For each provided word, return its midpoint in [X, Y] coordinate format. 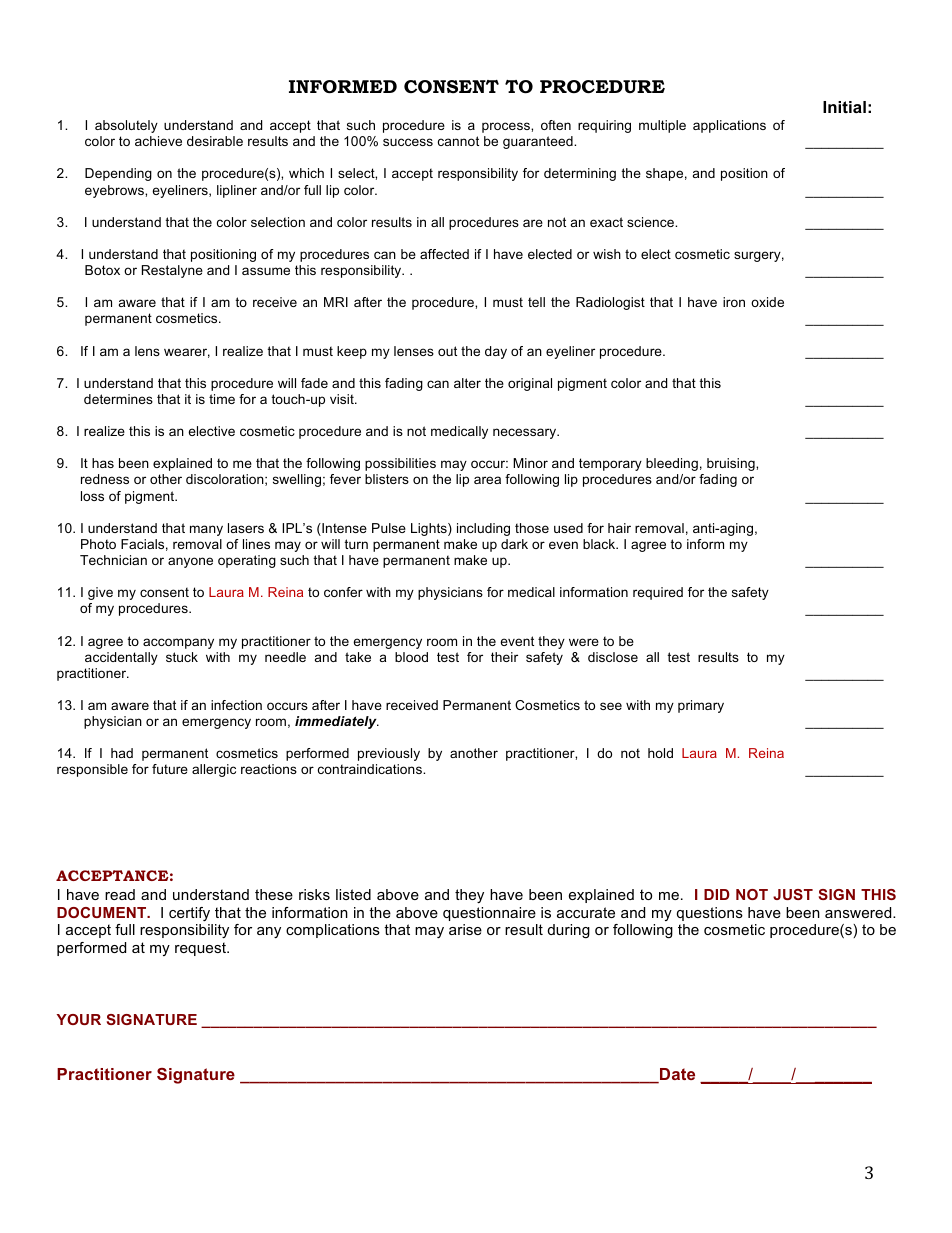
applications [729, 126]
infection [236, 705]
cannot [458, 141]
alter [467, 383]
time [222, 399]
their [504, 657]
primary [701, 706]
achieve [158, 141]
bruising [732, 464]
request [202, 949]
